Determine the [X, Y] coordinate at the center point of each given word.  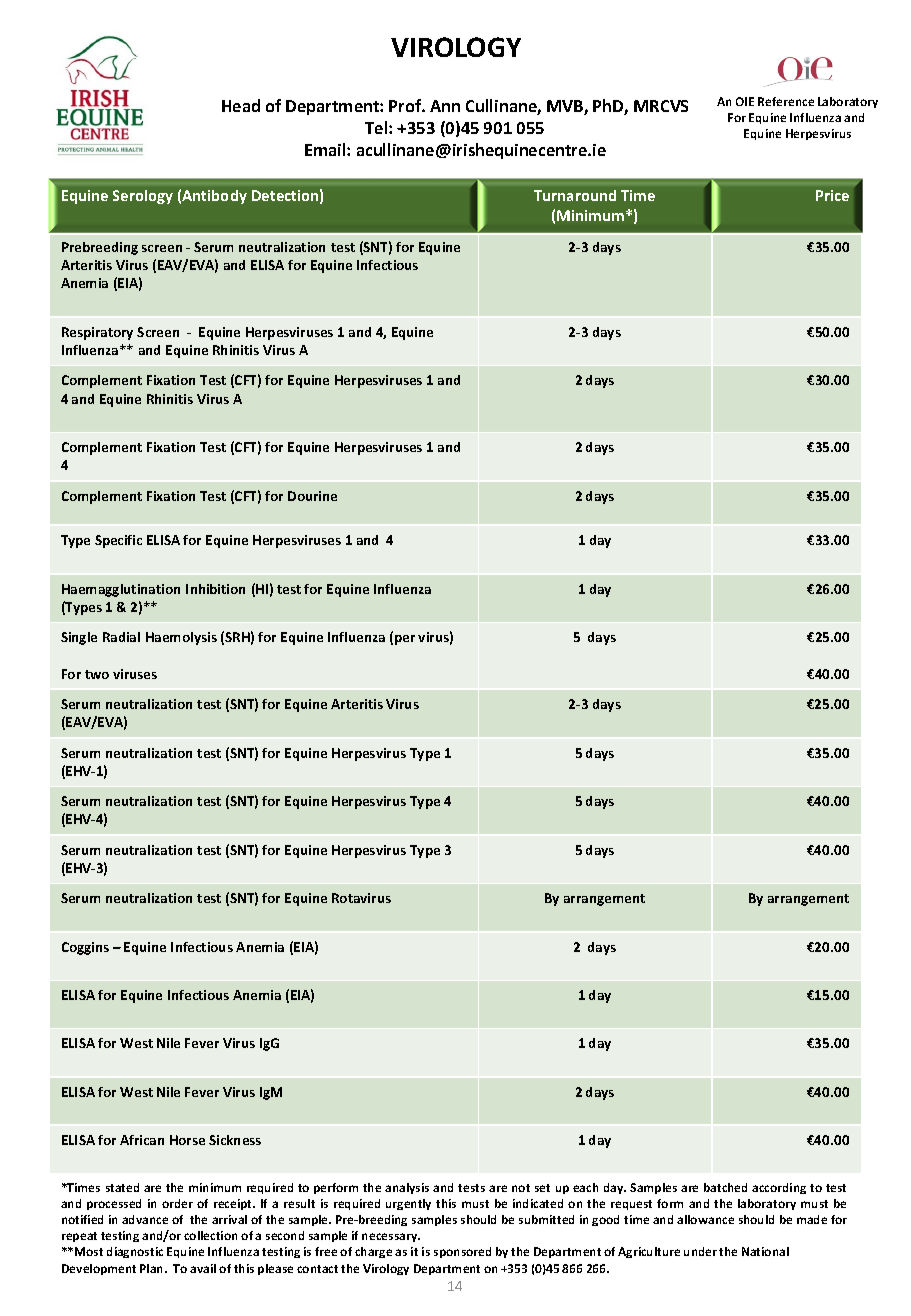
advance [145, 1219]
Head [241, 105]
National [765, 1251]
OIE [745, 101]
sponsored [462, 1252]
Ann [445, 106]
